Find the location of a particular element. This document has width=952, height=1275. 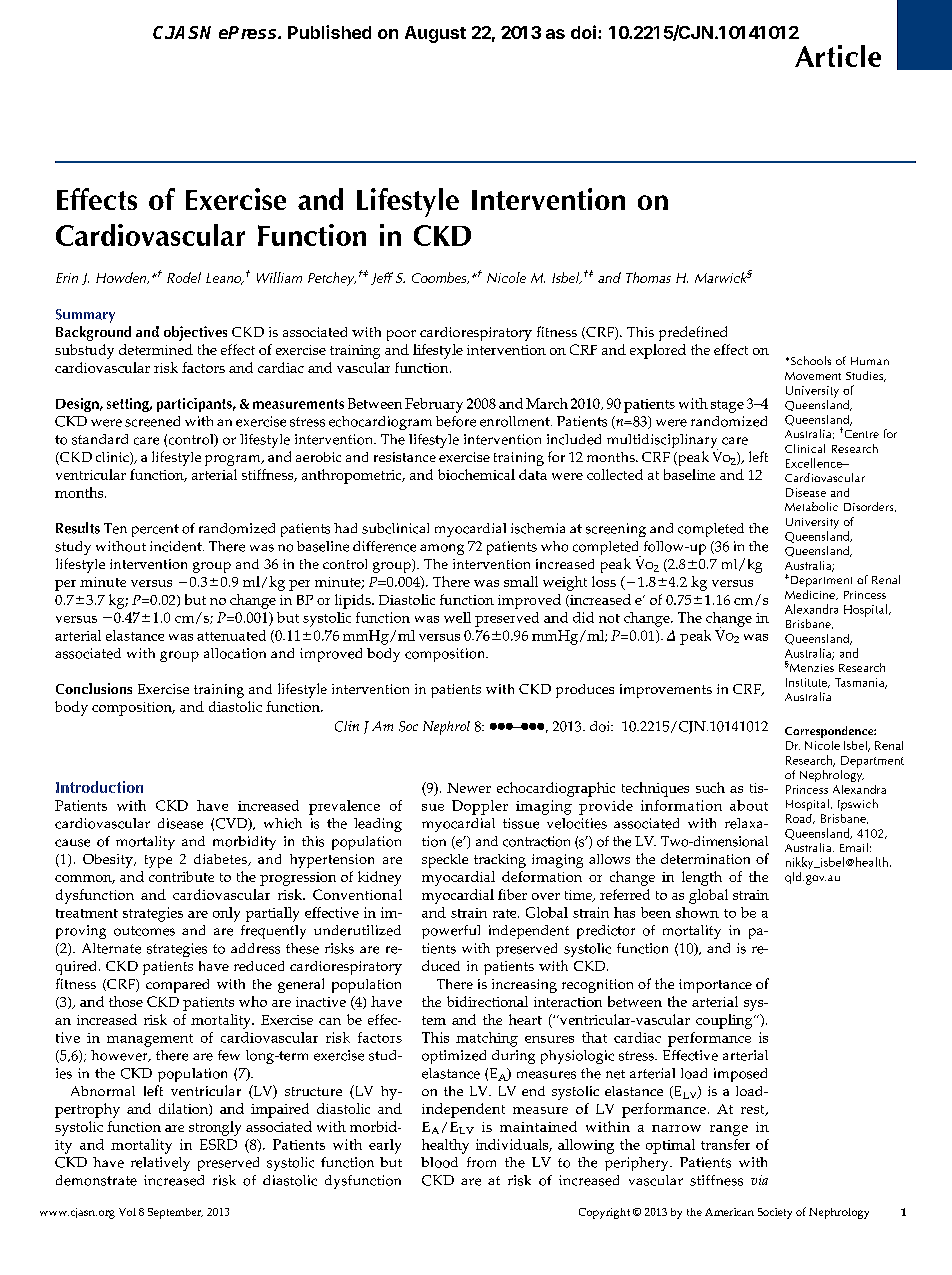

attenuated is located at coordinates (231, 635).
